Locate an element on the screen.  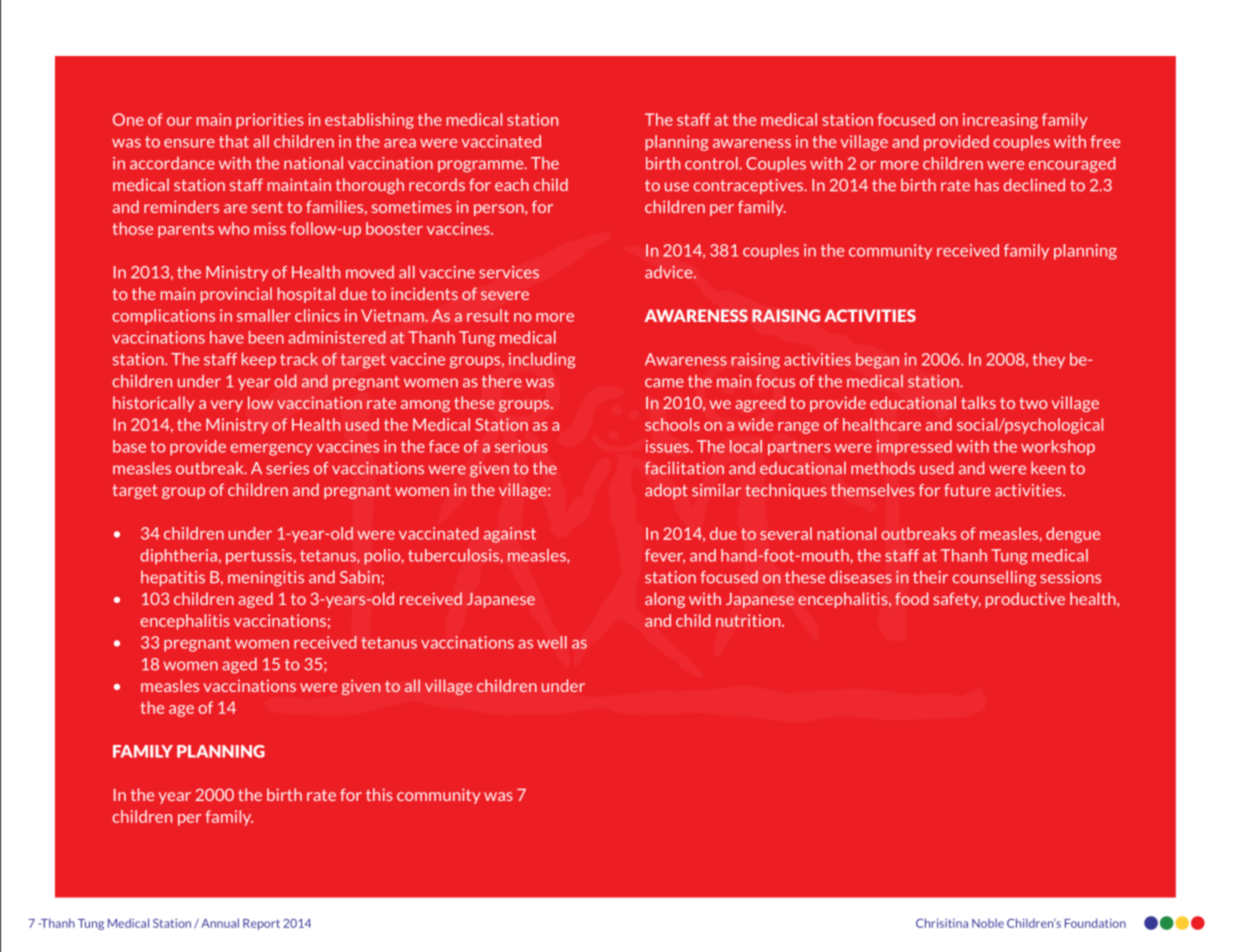
that is located at coordinates (234, 141).
